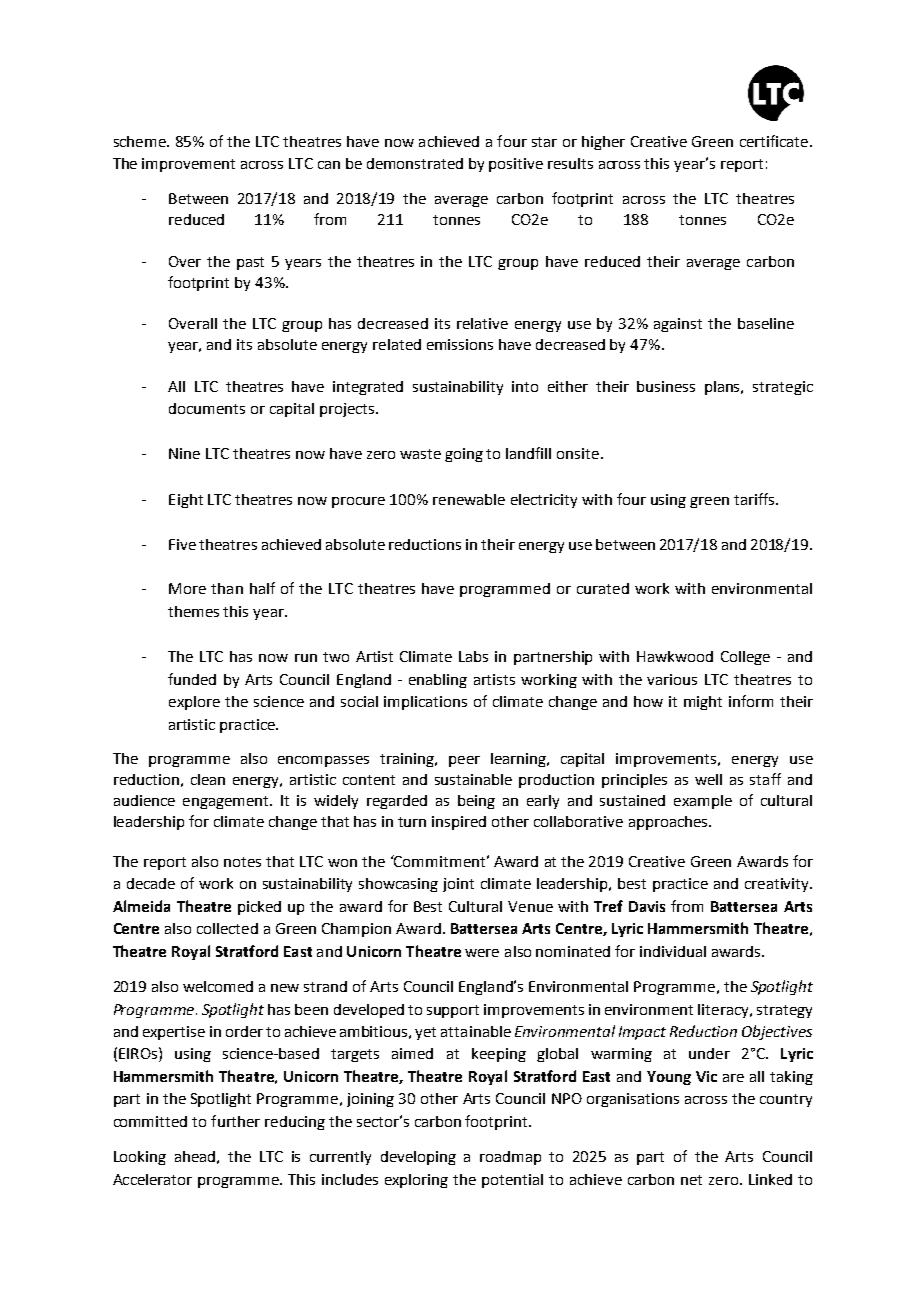  What do you see at coordinates (460, 344) in the screenshot?
I see `emissions` at bounding box center [460, 344].
